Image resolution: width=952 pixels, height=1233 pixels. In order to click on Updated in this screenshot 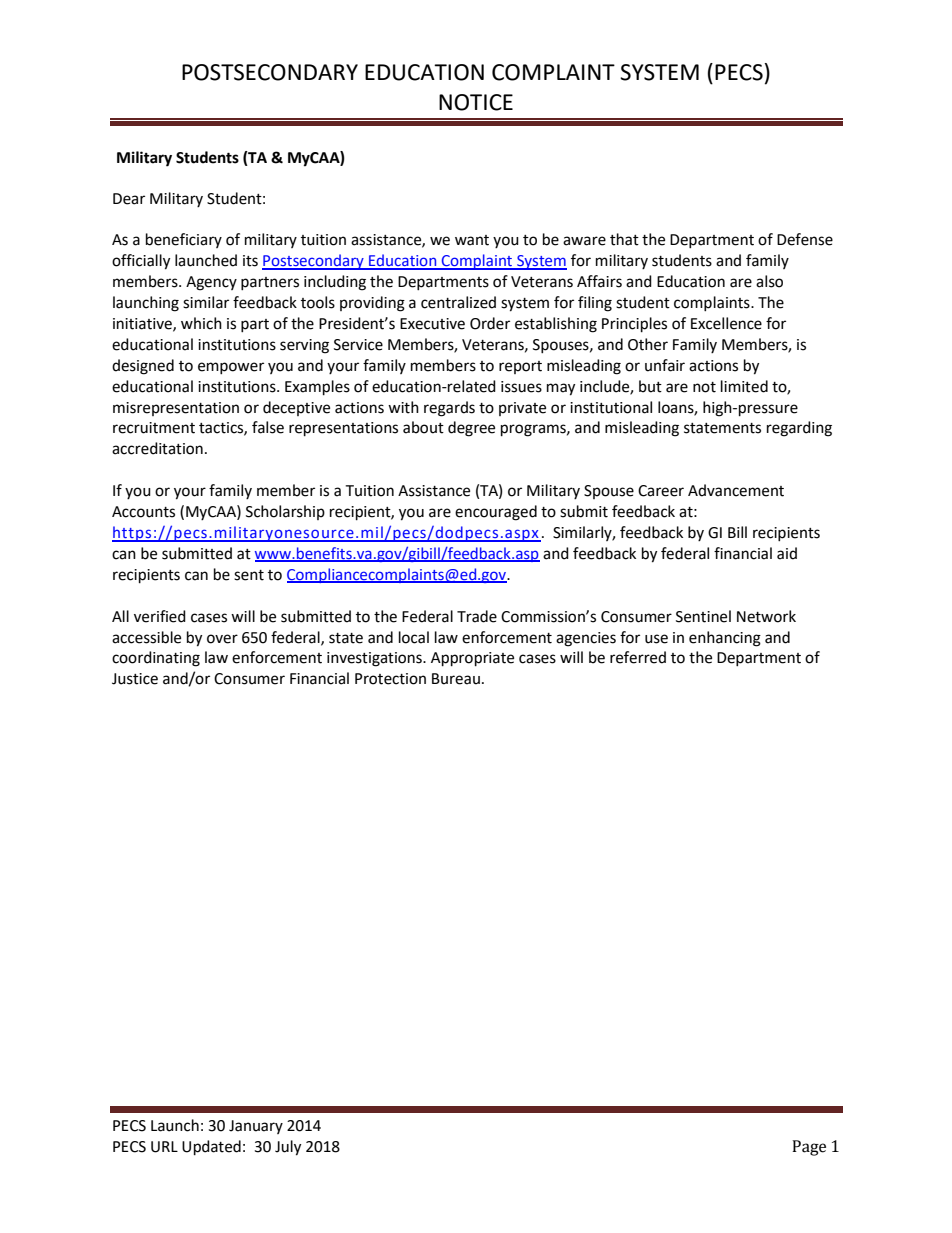, I will do `click(211, 1148)`.
